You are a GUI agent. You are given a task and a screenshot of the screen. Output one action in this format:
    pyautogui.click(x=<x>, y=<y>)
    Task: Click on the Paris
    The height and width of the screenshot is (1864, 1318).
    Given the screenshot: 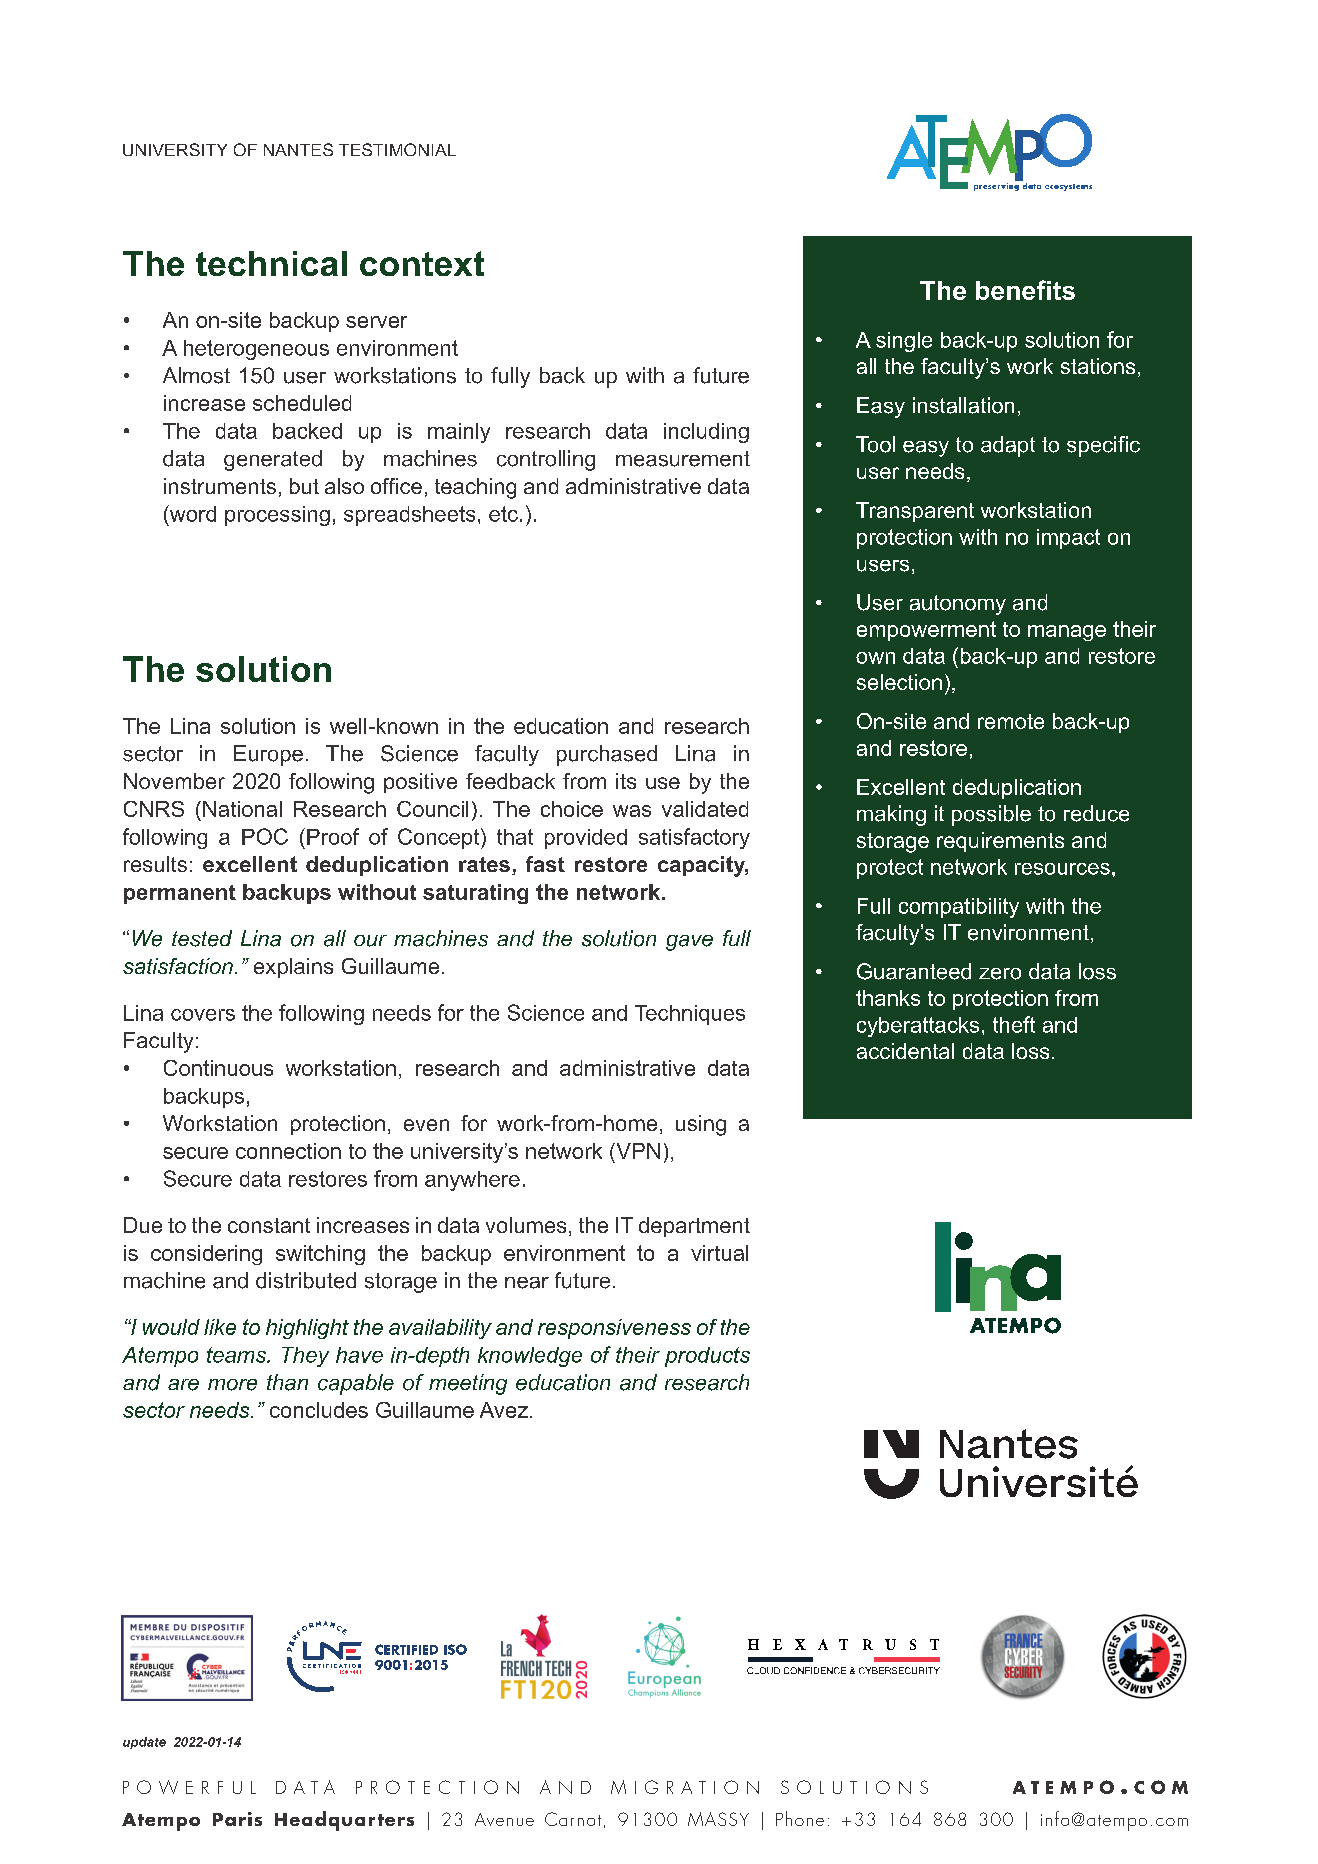 What is the action you would take?
    pyautogui.click(x=237, y=1819)
